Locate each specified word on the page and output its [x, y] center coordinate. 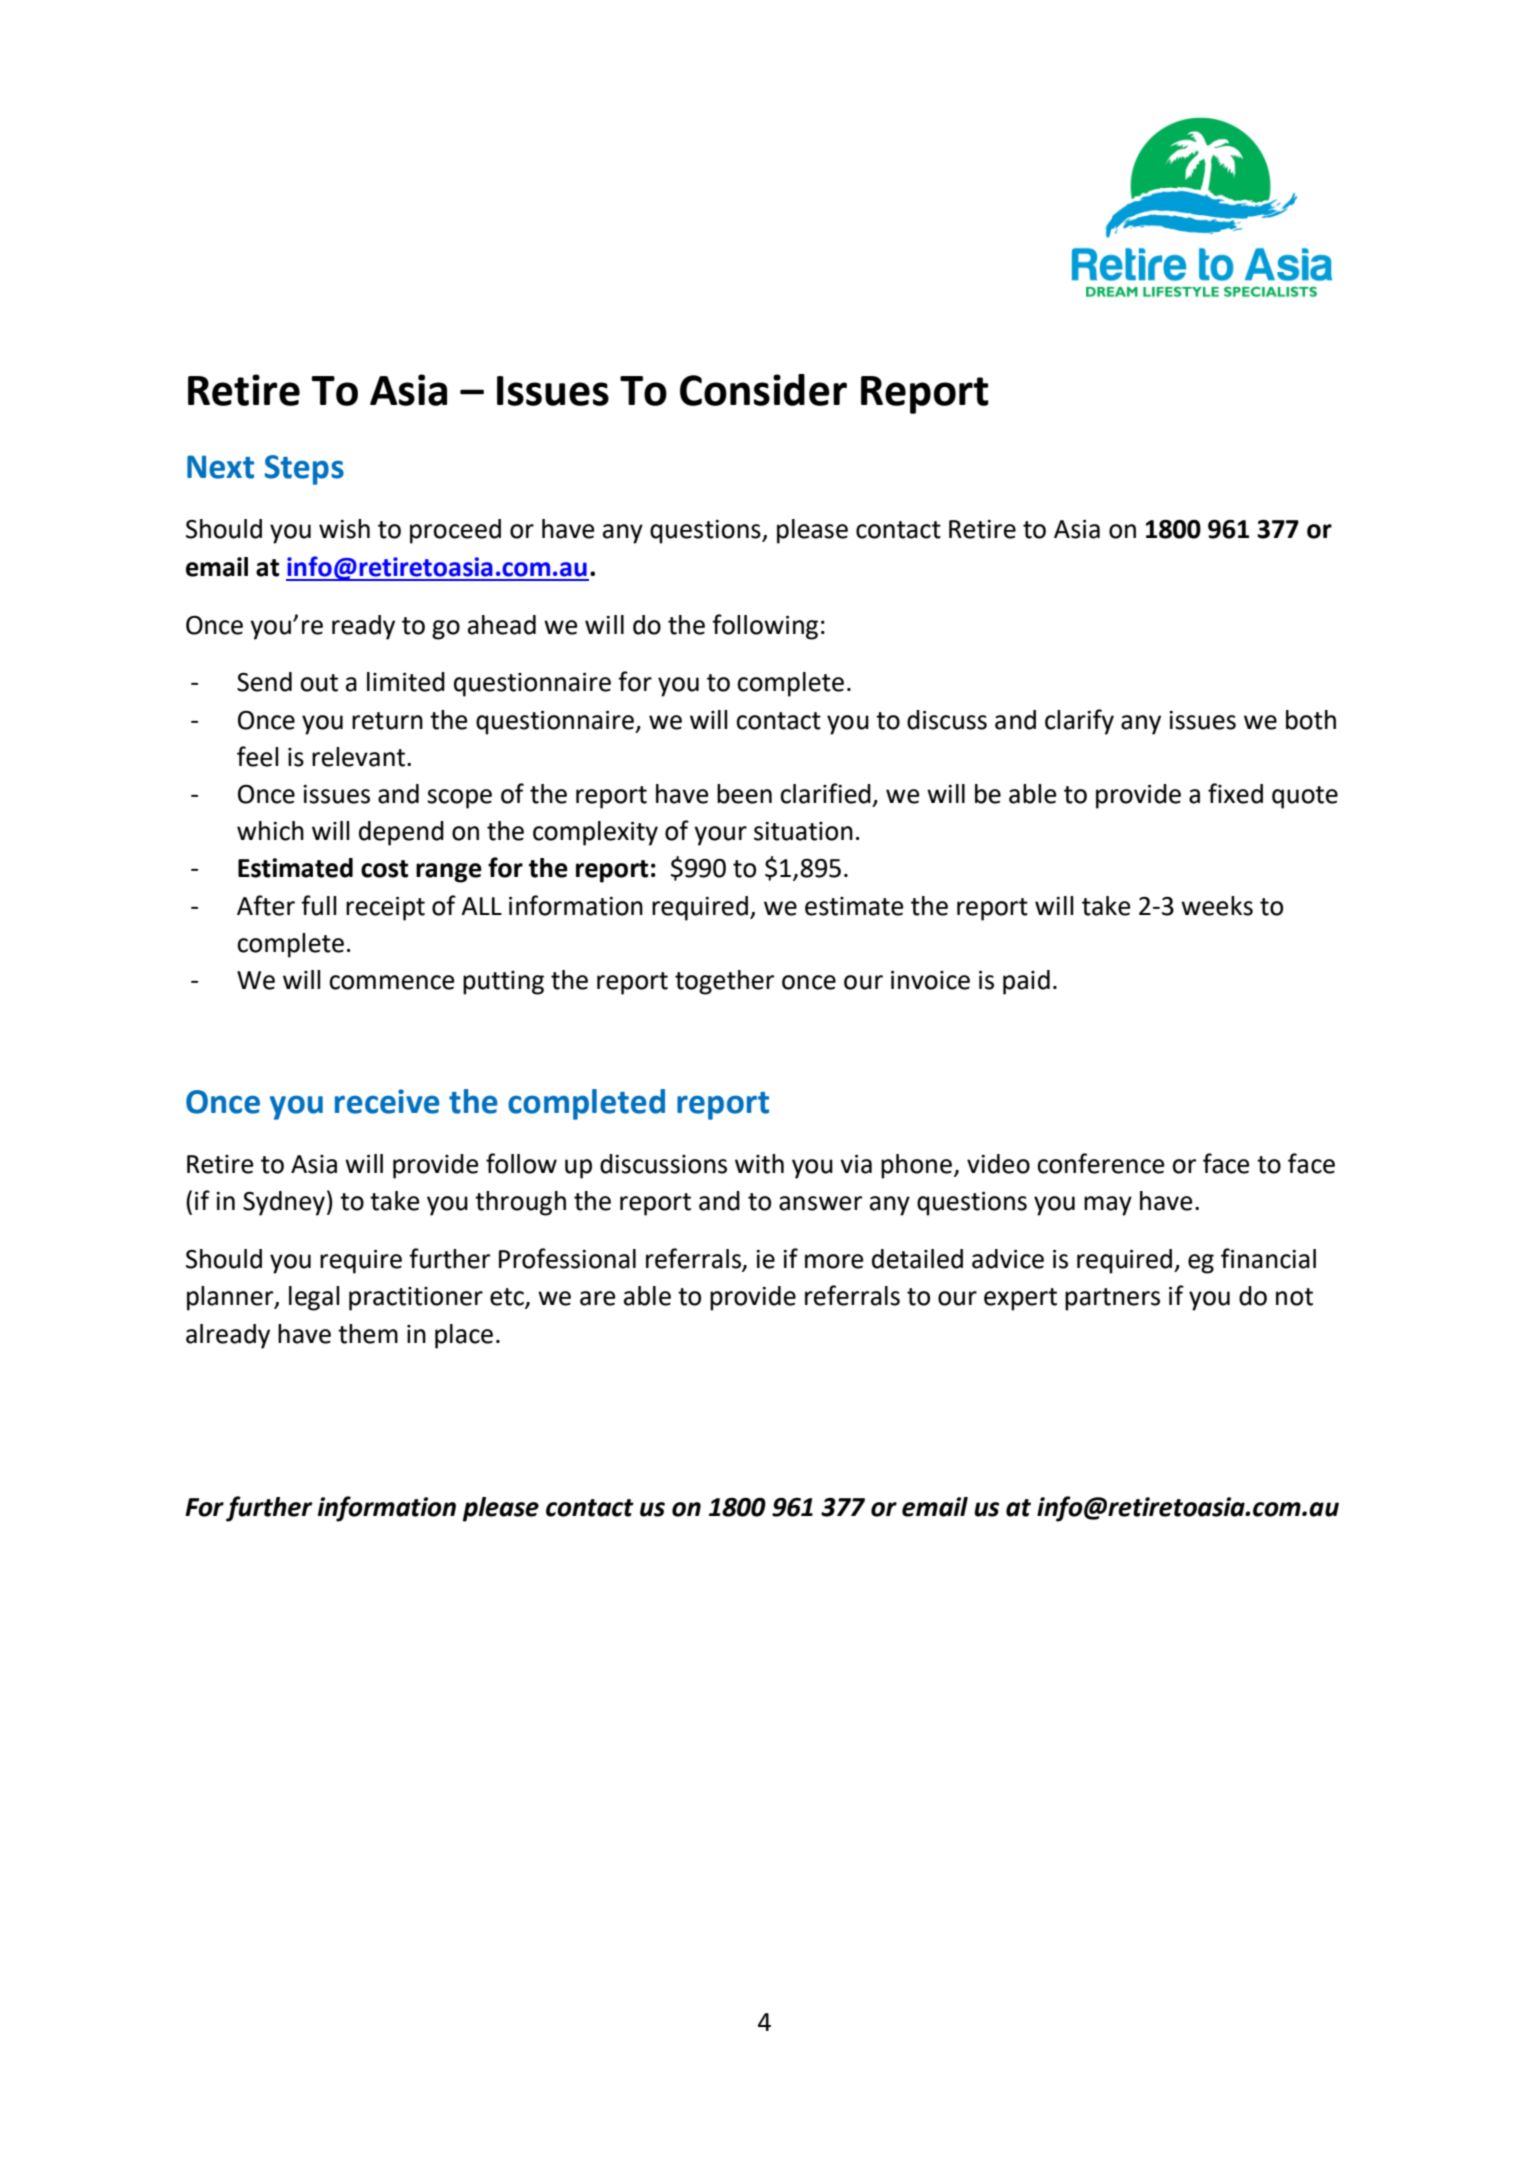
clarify [1079, 722]
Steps [304, 470]
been [744, 794]
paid [1026, 982]
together [724, 982]
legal [314, 1298]
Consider [763, 390]
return [387, 721]
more [834, 1261]
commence [392, 982]
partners [1112, 1299]
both [1311, 720]
